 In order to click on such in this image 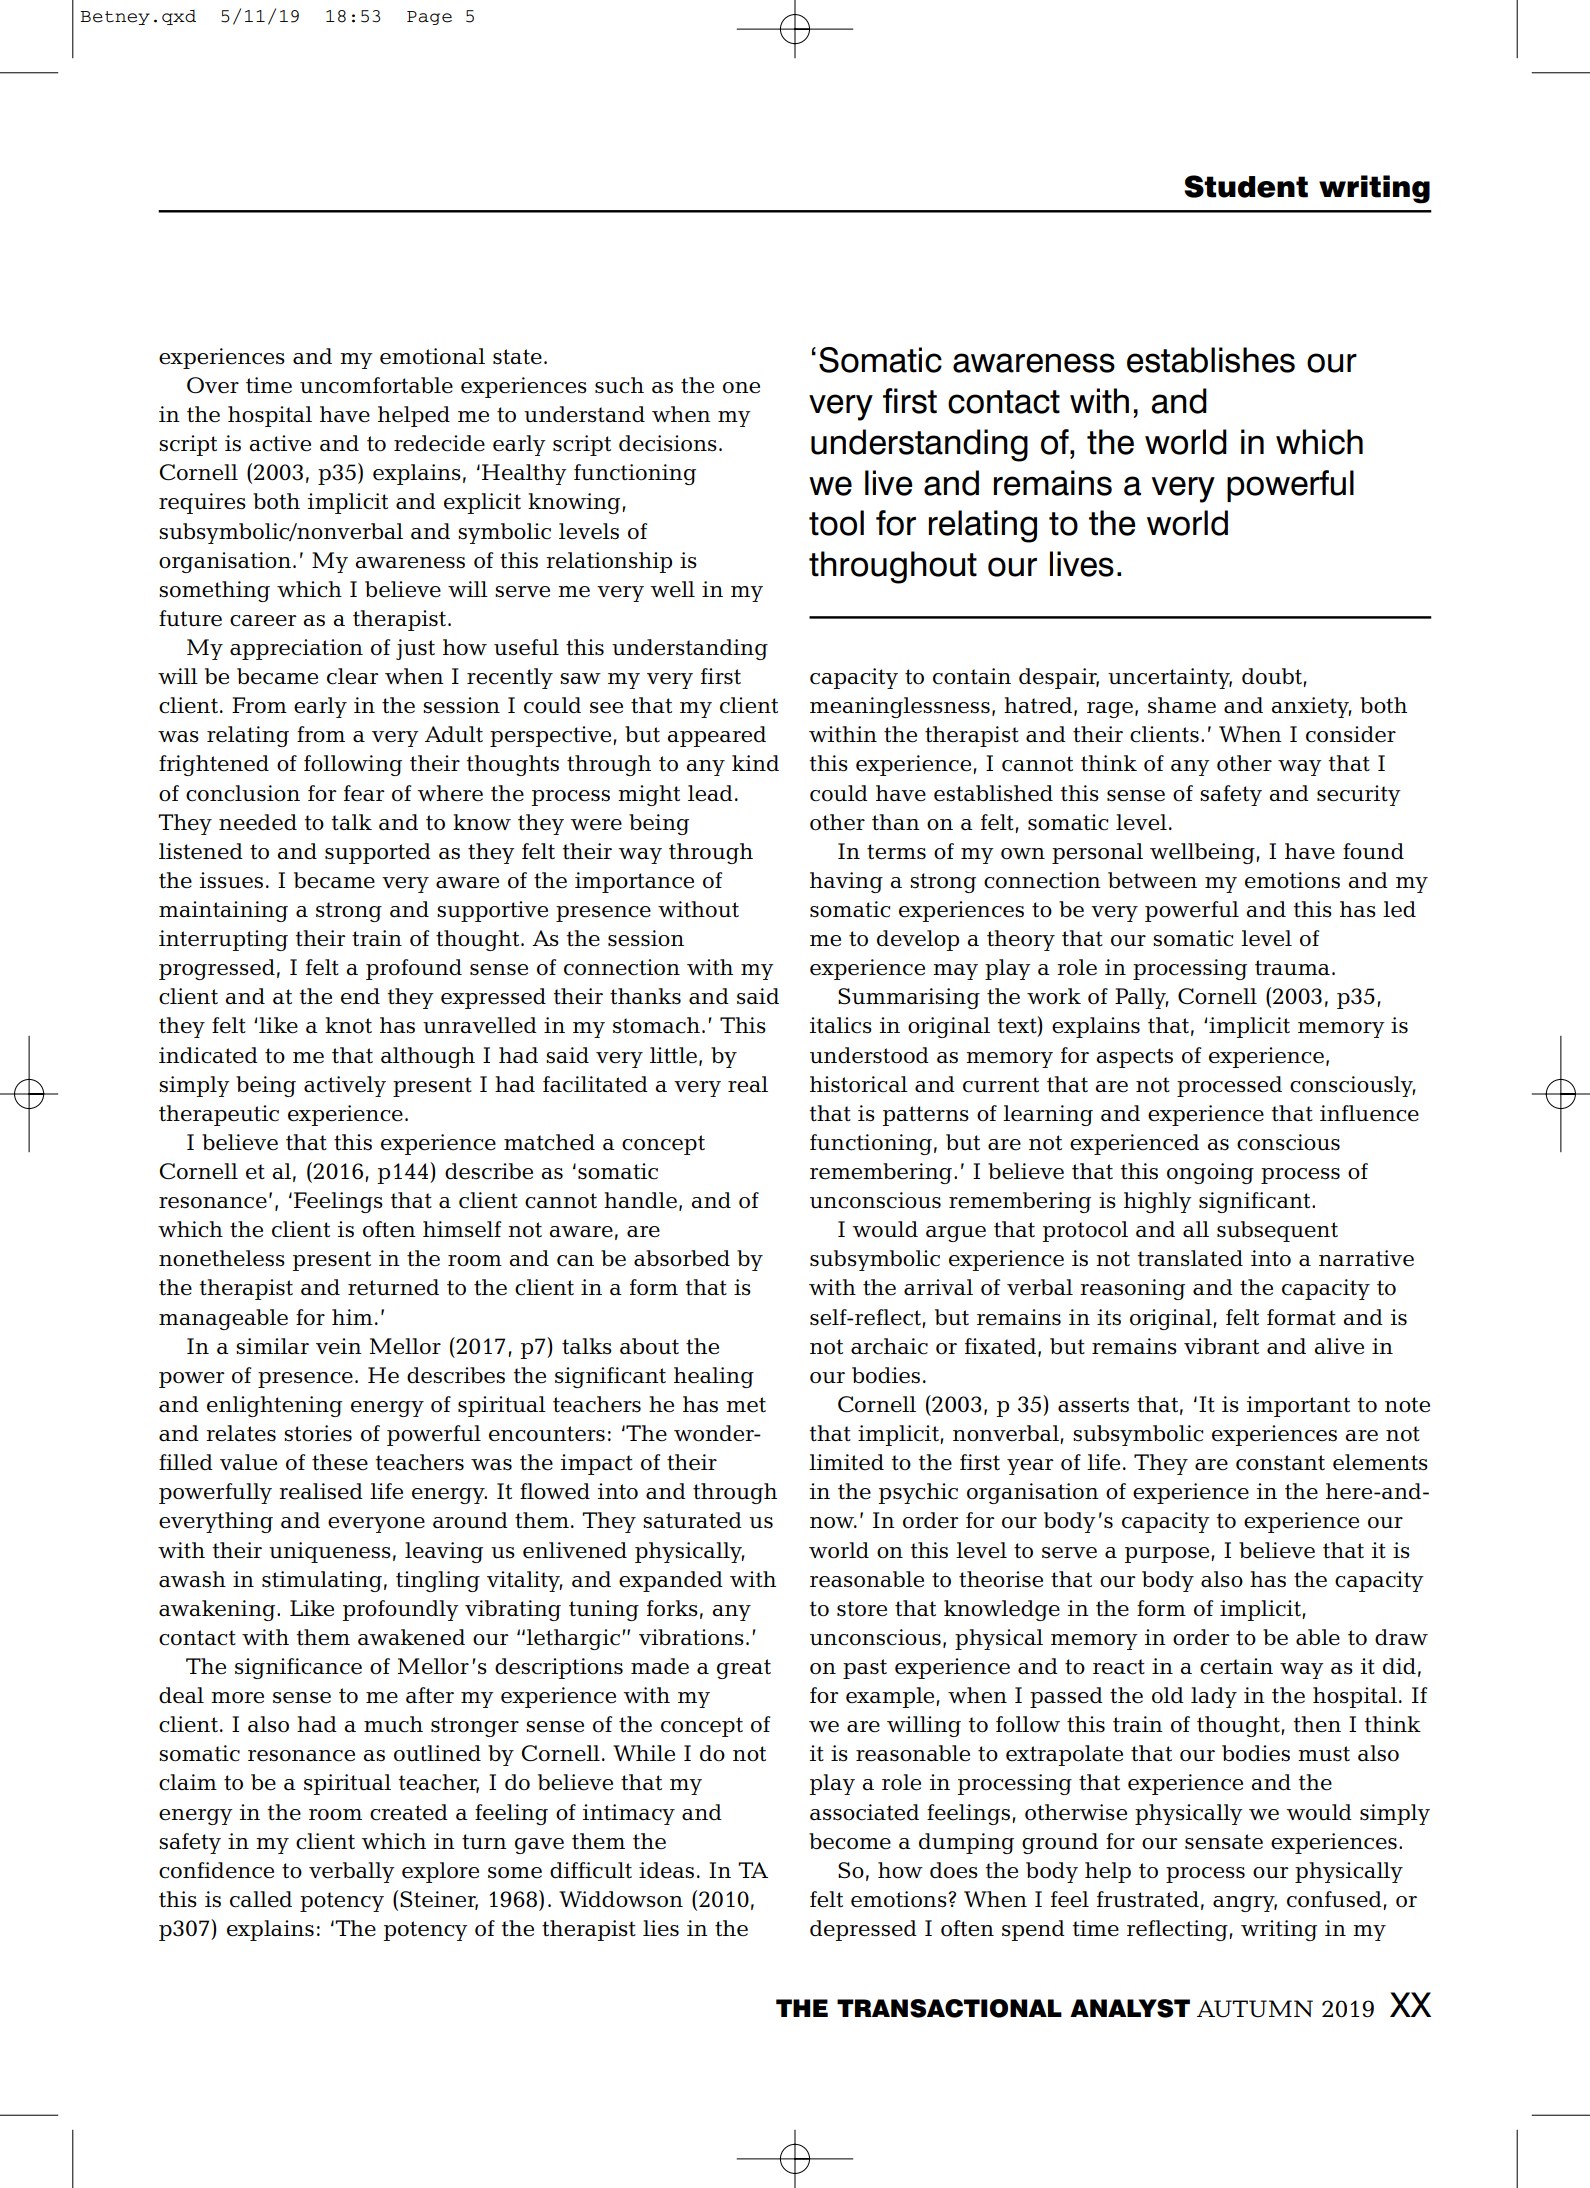, I will do `click(619, 385)`.
